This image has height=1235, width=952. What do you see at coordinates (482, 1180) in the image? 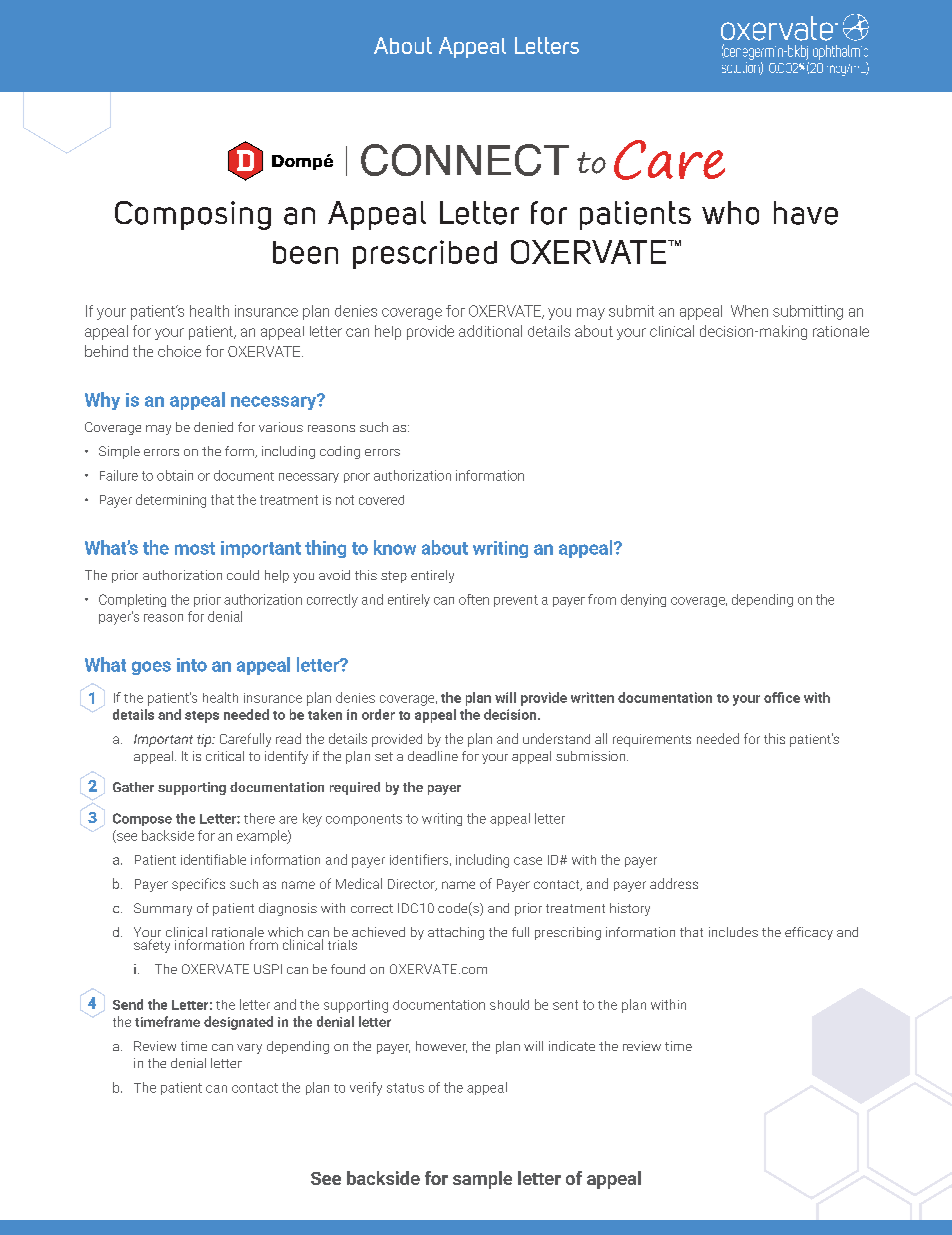
I see `sample` at bounding box center [482, 1180].
